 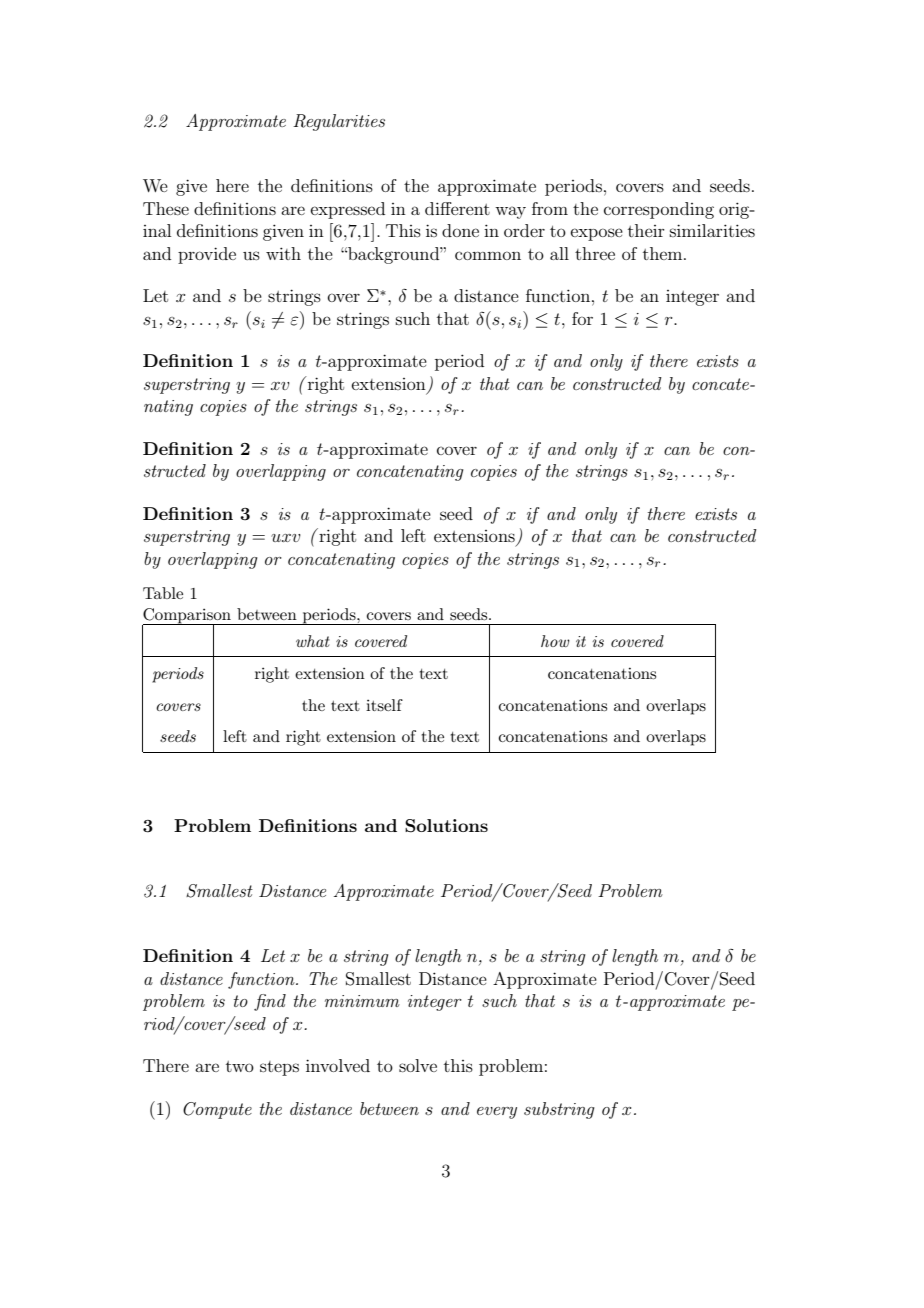 What do you see at coordinates (457, 208) in the image?
I see `different` at bounding box center [457, 208].
